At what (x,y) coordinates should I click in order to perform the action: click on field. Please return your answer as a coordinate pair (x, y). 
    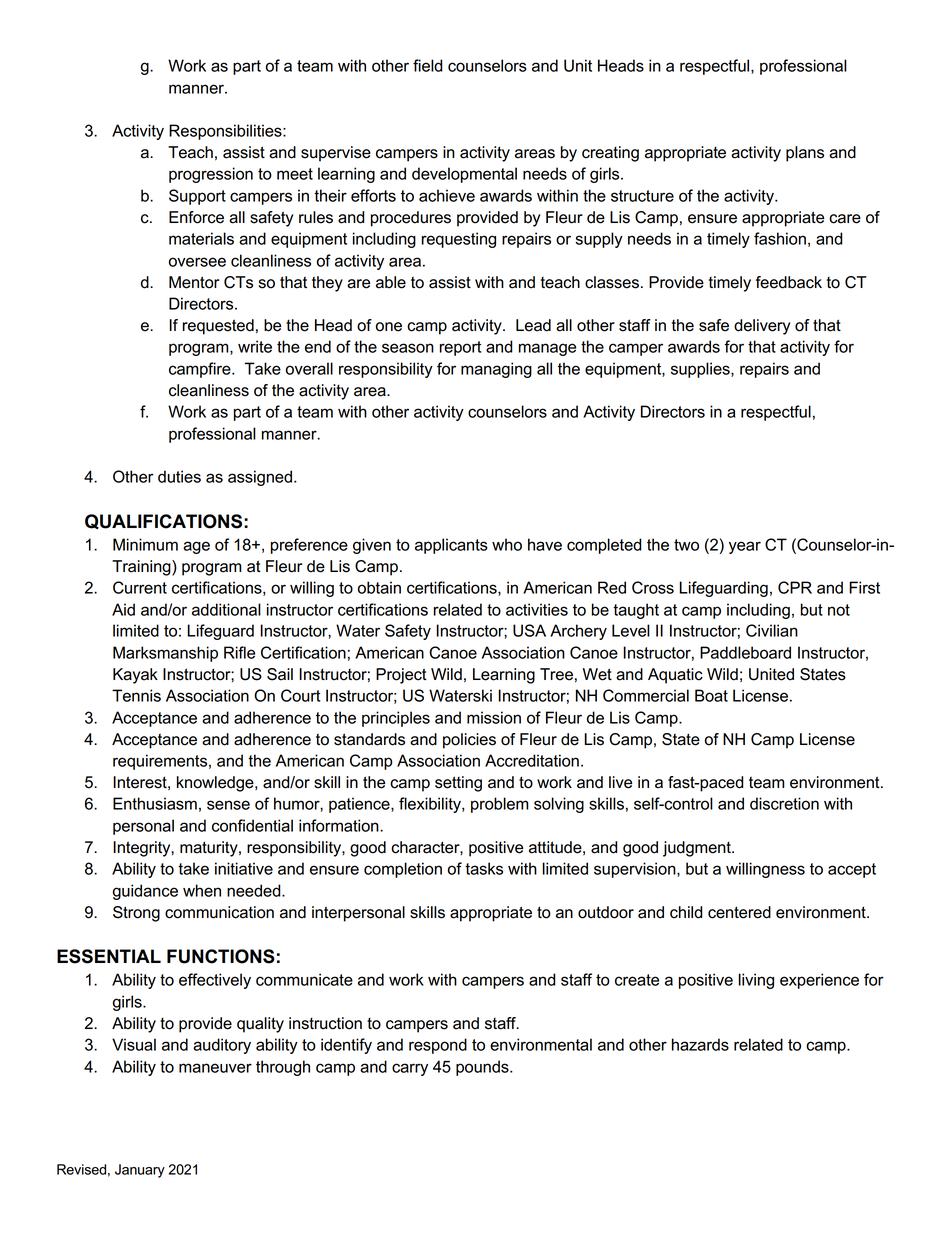
    Looking at the image, I should click on (428, 65).
